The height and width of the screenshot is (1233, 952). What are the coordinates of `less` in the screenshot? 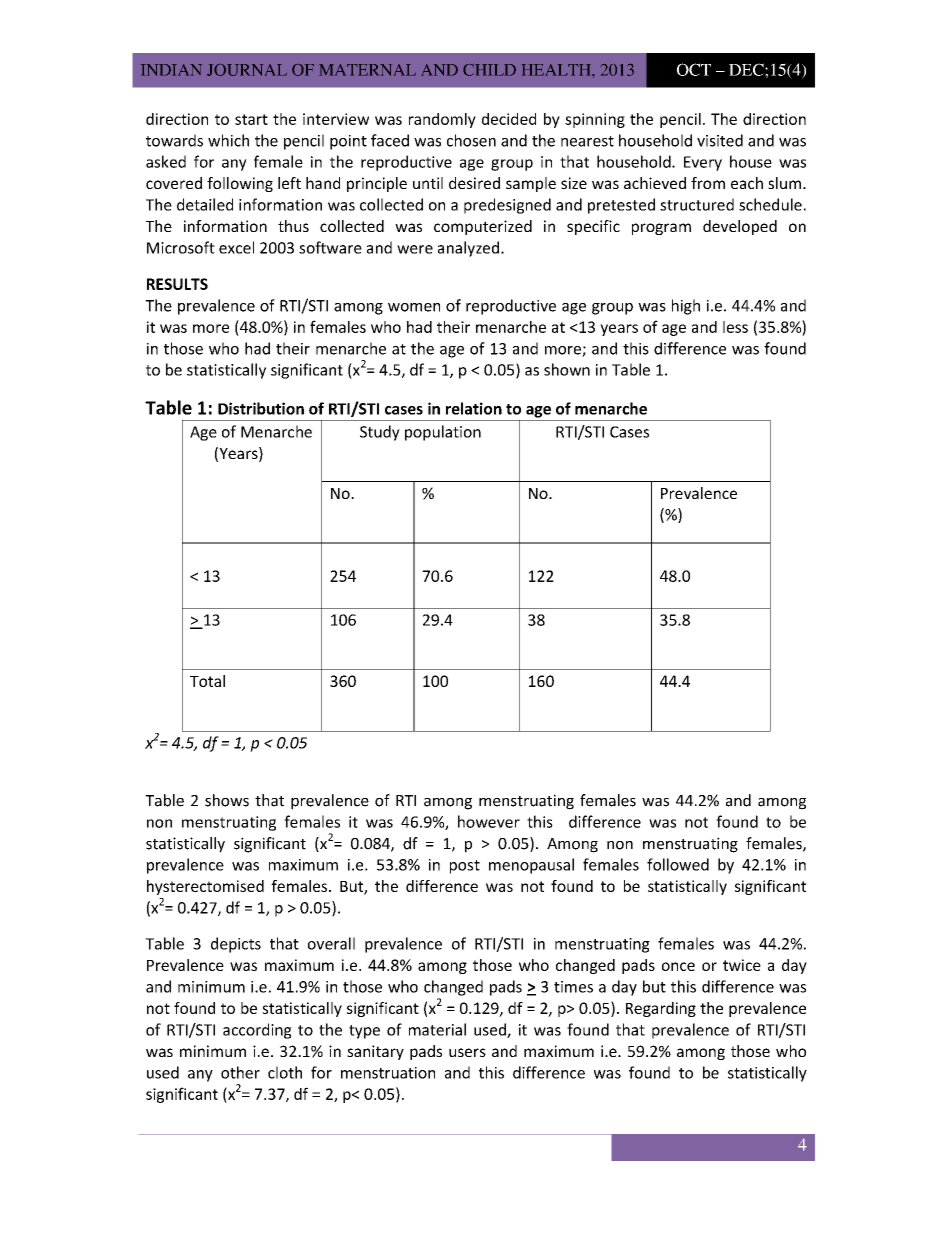 It's located at (735, 327).
